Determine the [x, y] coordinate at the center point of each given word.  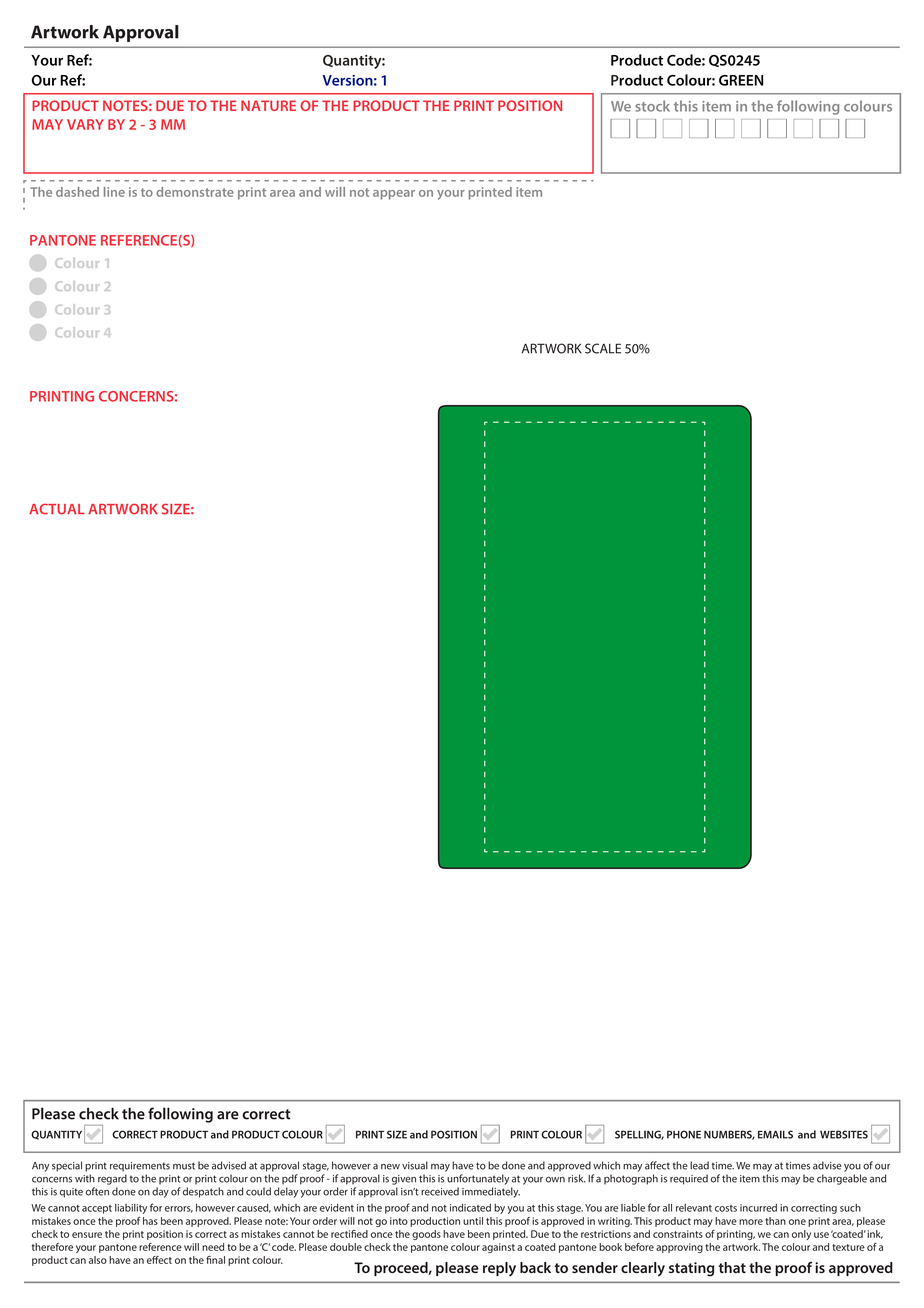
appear [394, 195]
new [390, 1166]
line [114, 192]
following [808, 107]
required [689, 1179]
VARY [85, 124]
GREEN [741, 80]
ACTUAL [57, 509]
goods [426, 1235]
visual [415, 1165]
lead [699, 1165]
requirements [140, 1167]
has [150, 1221]
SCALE [603, 348]
